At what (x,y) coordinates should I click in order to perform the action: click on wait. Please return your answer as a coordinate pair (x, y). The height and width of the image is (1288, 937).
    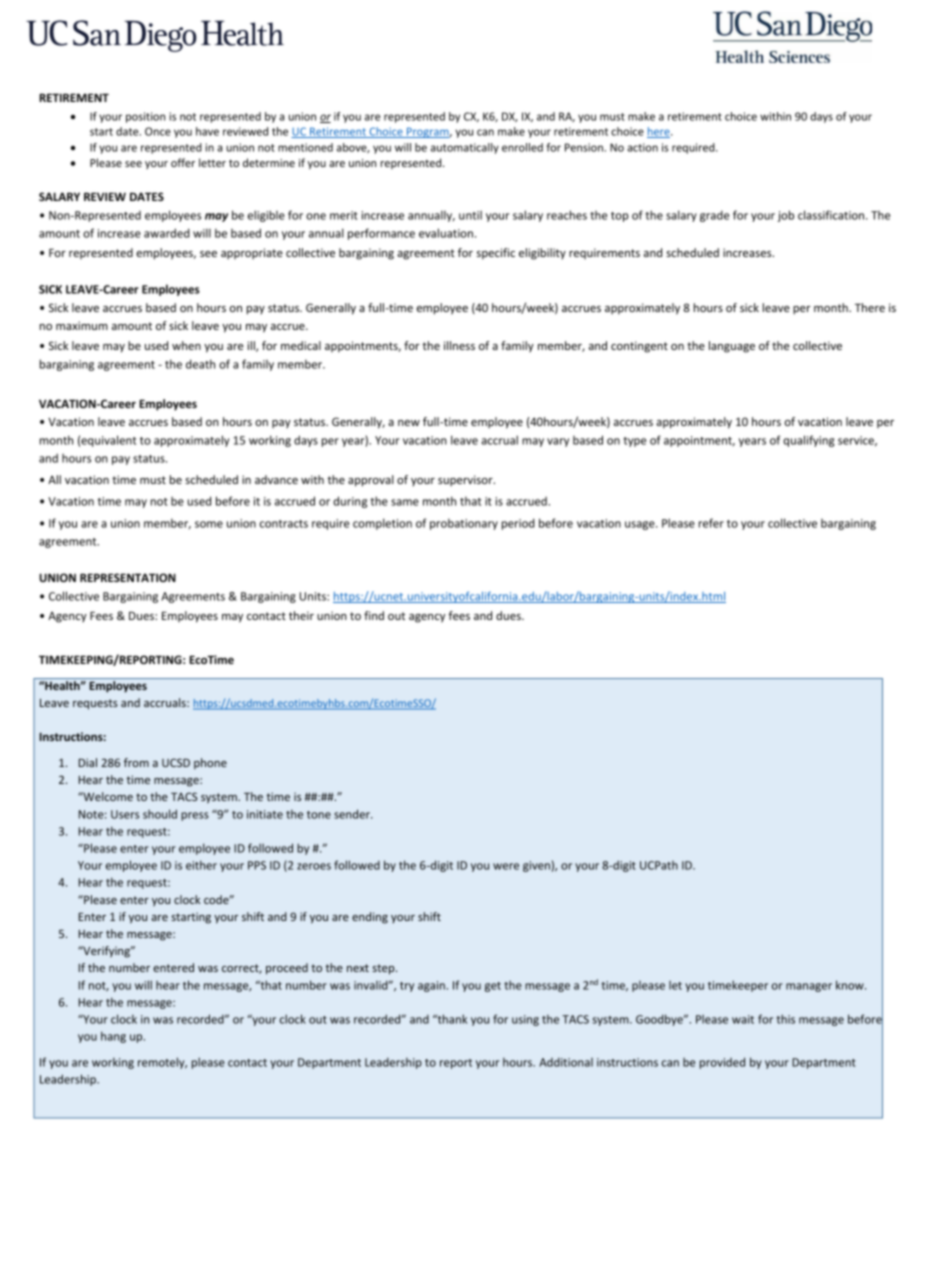
    Looking at the image, I should click on (743, 1019).
